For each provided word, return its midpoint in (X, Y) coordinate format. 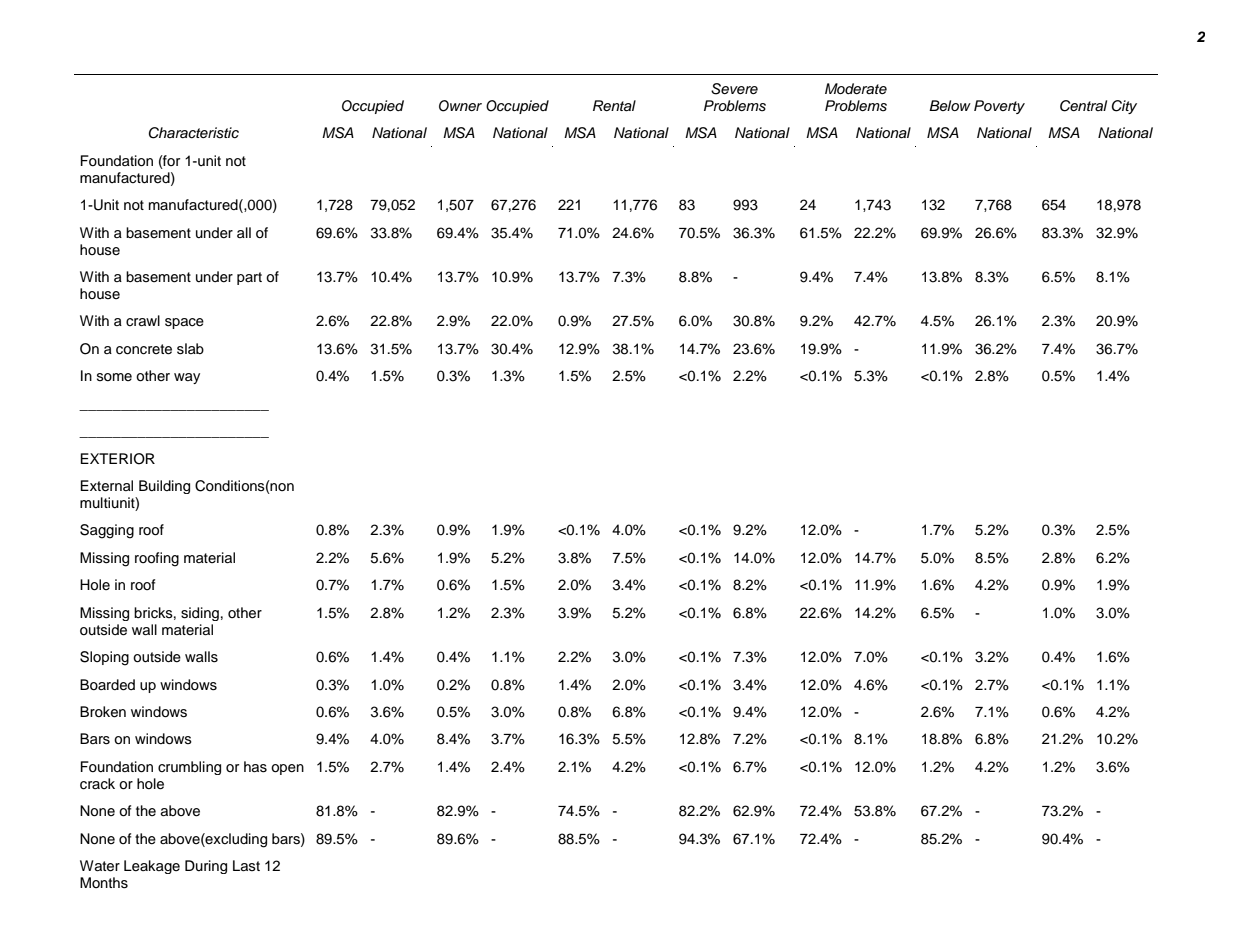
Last (246, 865)
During (206, 867)
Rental (614, 106)
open (287, 769)
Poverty (999, 107)
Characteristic (194, 133)
